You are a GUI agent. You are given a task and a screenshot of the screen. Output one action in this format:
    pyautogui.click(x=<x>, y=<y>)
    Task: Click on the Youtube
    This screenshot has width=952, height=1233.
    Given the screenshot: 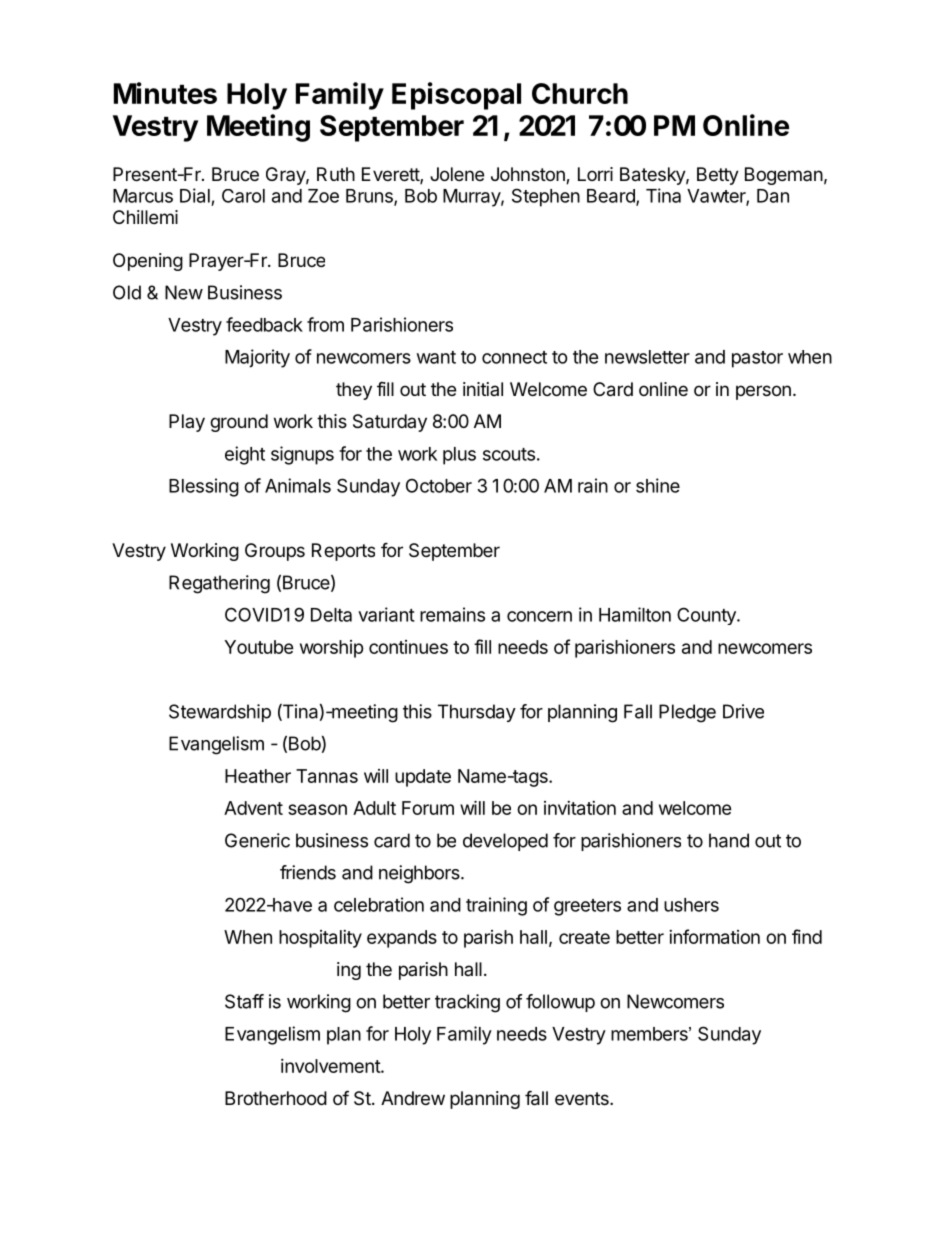 What is the action you would take?
    pyautogui.click(x=259, y=647)
